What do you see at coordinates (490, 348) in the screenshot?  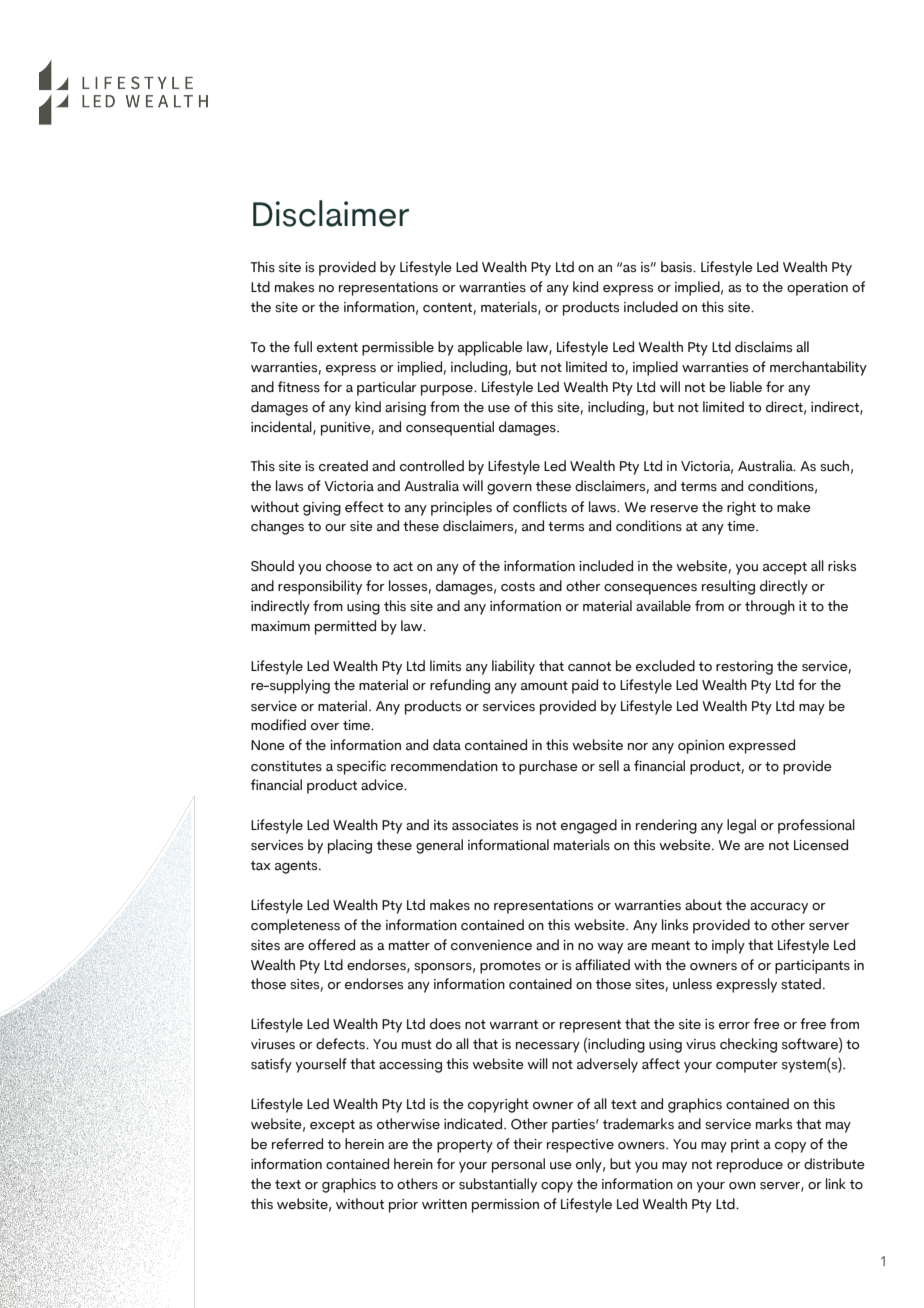 I see `applicable` at bounding box center [490, 348].
